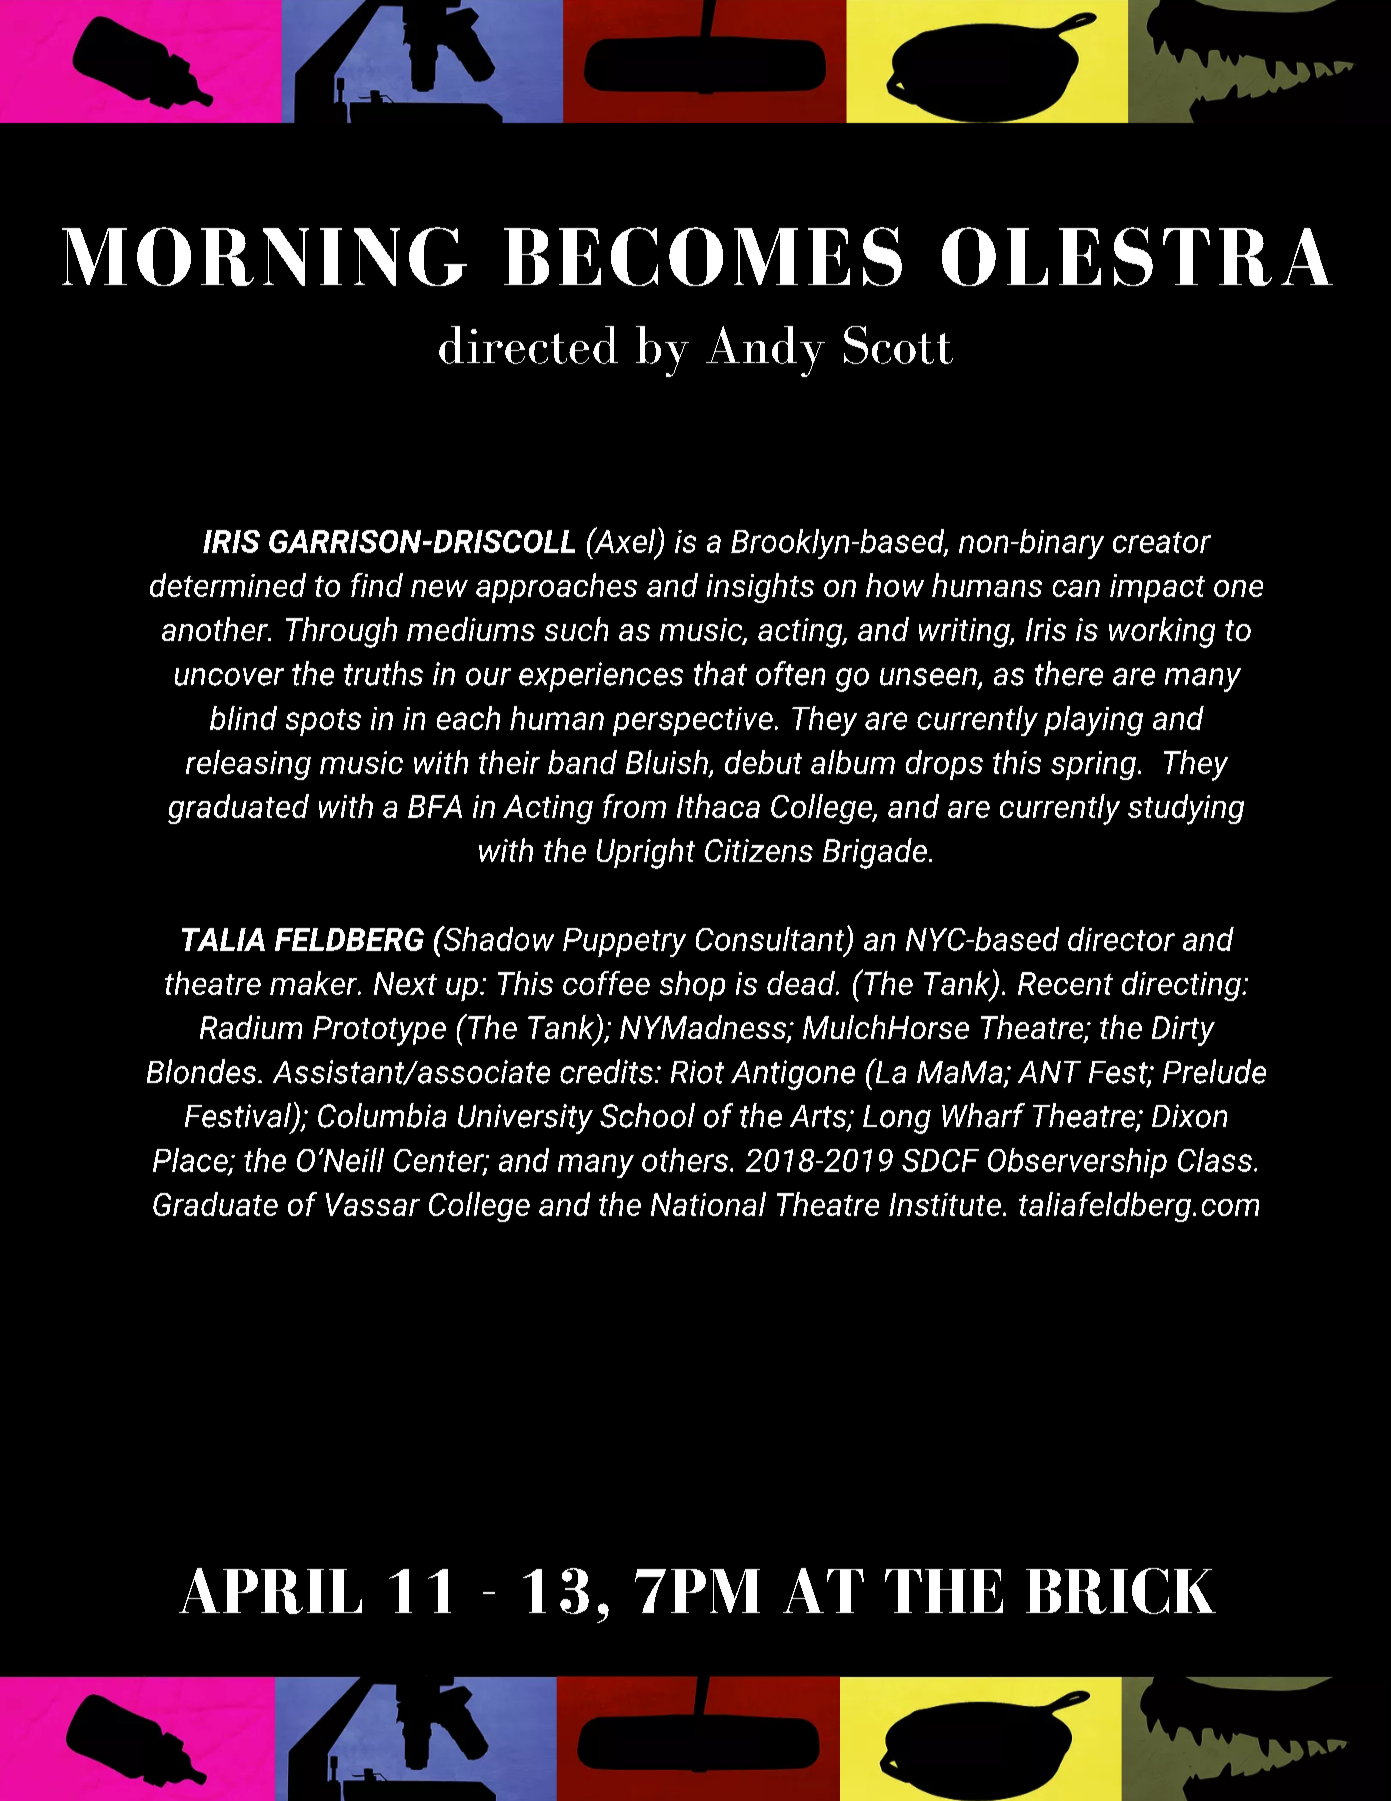  What do you see at coordinates (685, 1160) in the document?
I see `others` at bounding box center [685, 1160].
